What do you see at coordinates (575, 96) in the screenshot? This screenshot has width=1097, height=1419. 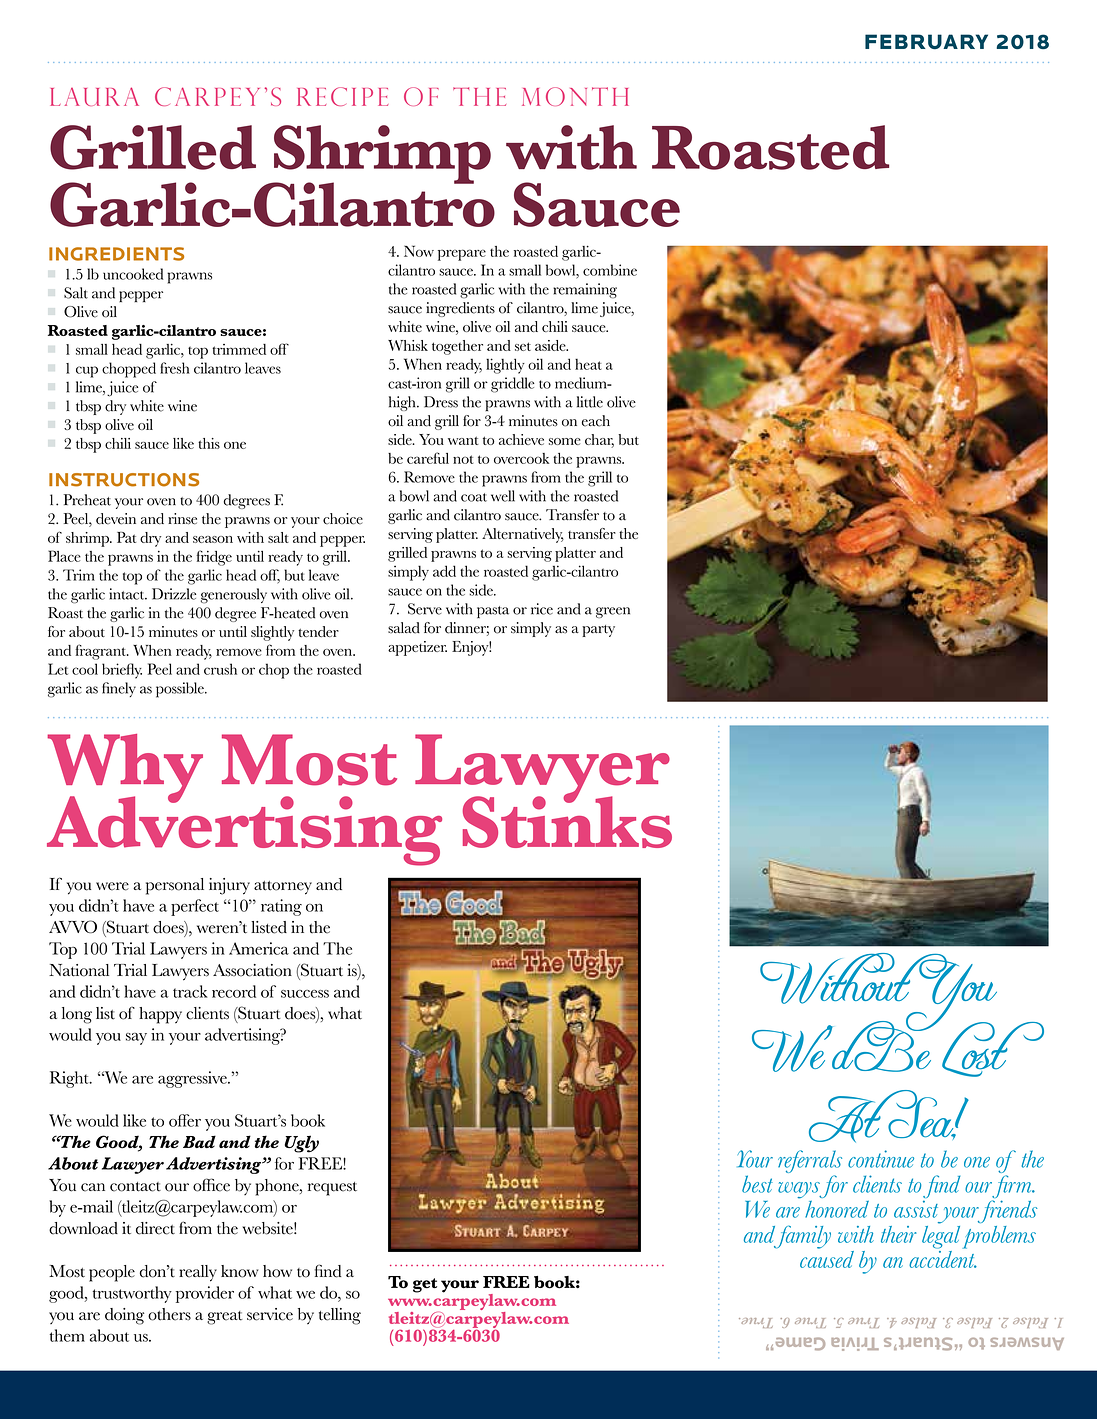 I see `MONTH` at bounding box center [575, 96].
